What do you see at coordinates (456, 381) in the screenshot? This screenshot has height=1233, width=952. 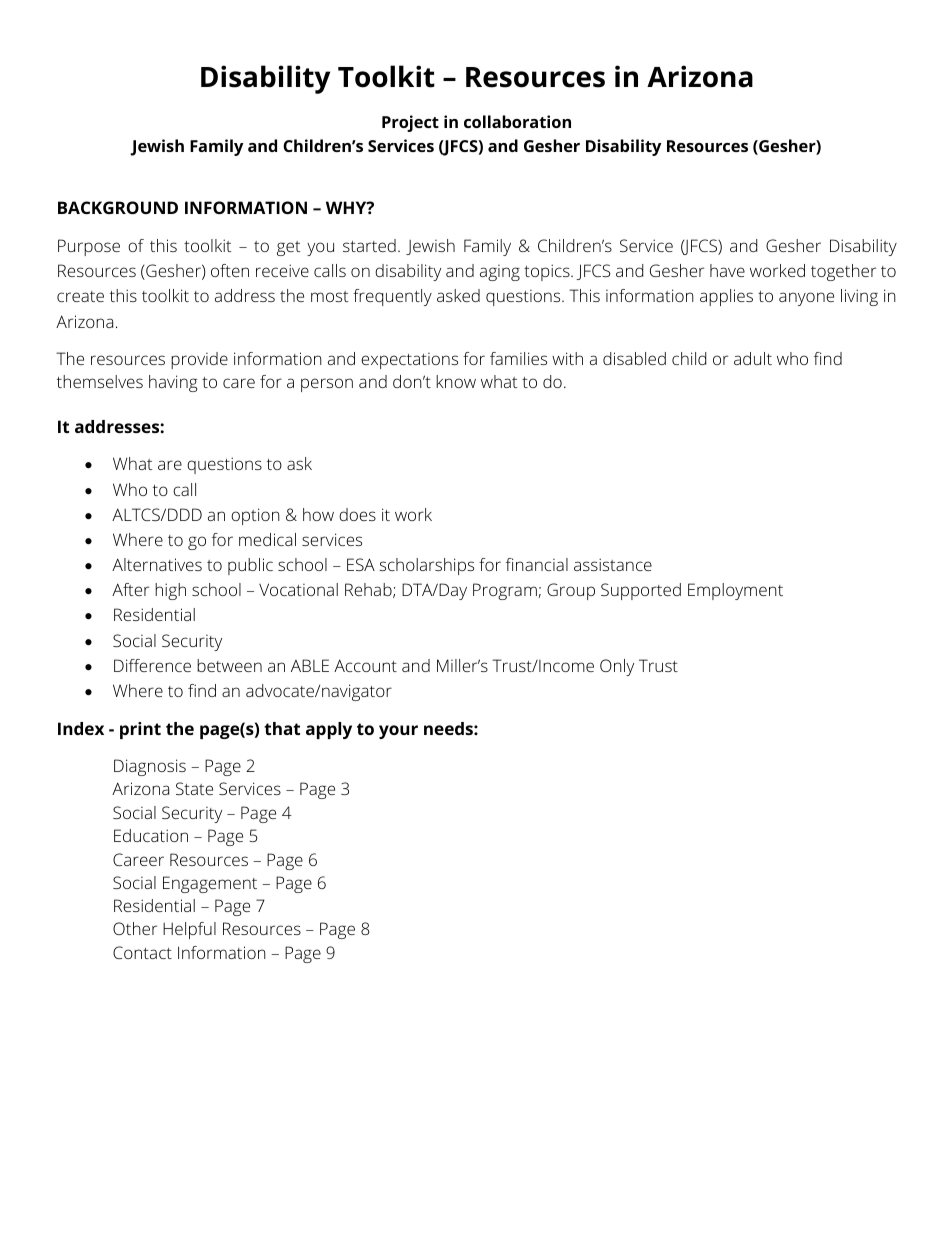 I see `know` at bounding box center [456, 381].
